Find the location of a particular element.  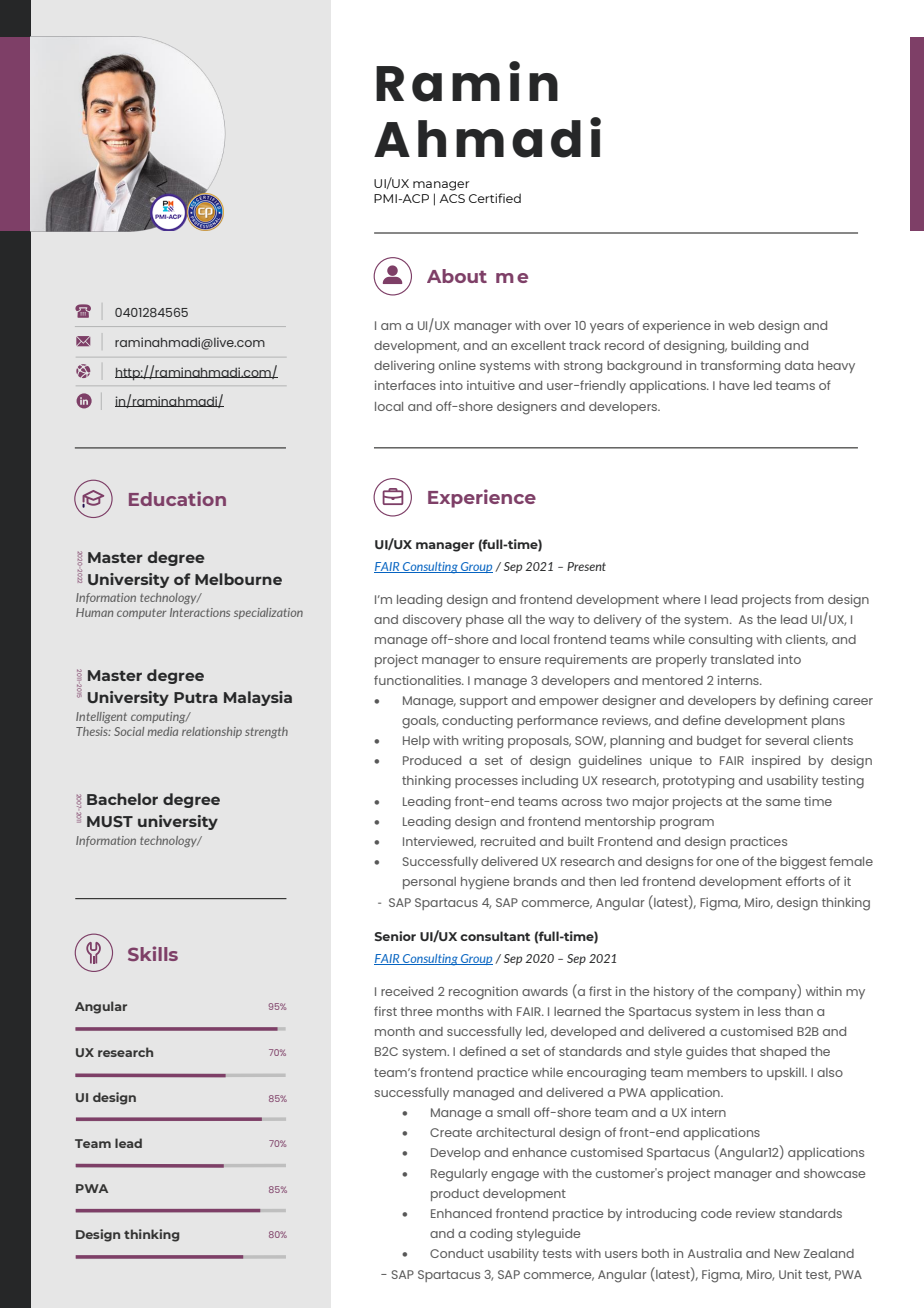

Education is located at coordinates (177, 498).
